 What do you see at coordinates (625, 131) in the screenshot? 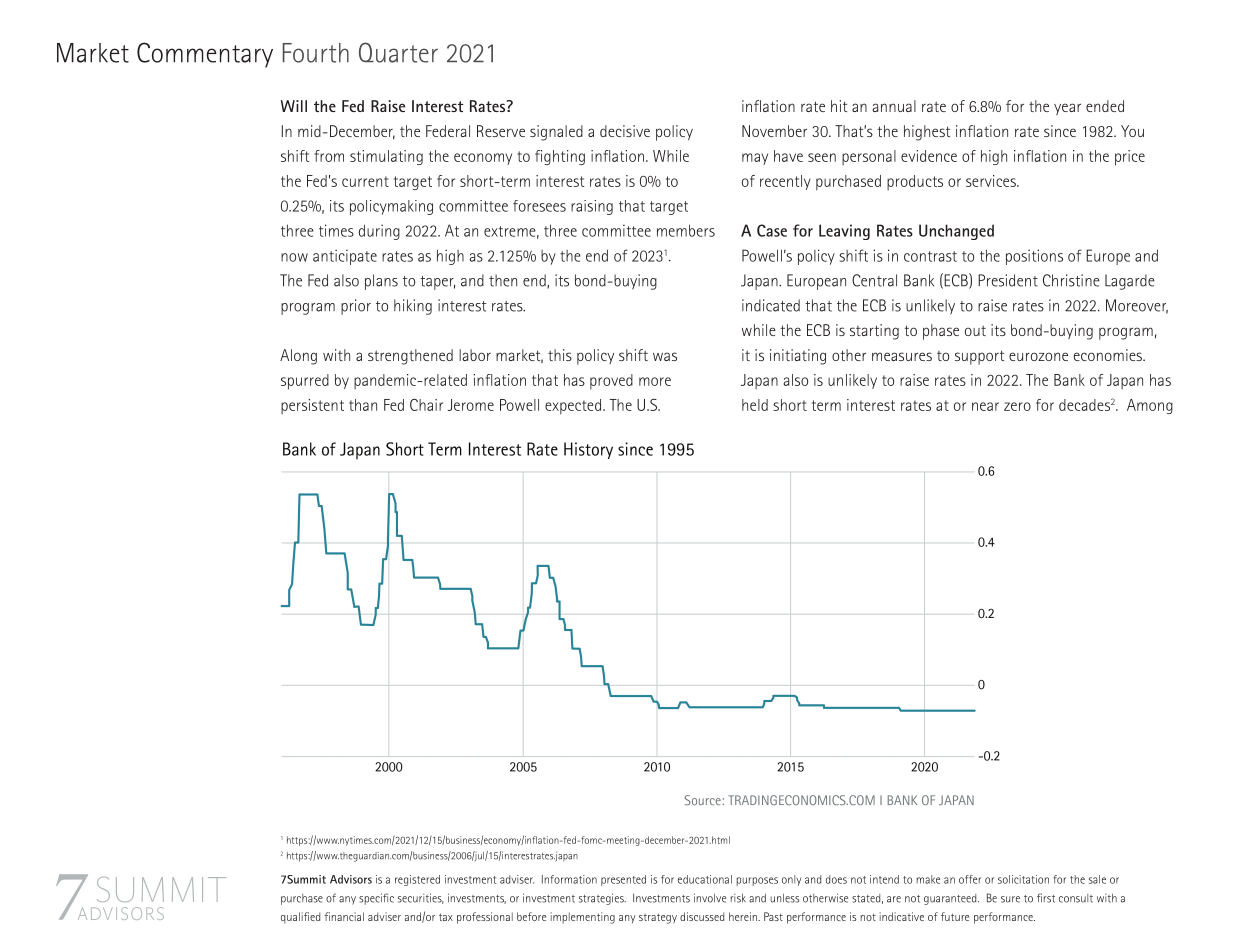
I see `decisive` at bounding box center [625, 131].
